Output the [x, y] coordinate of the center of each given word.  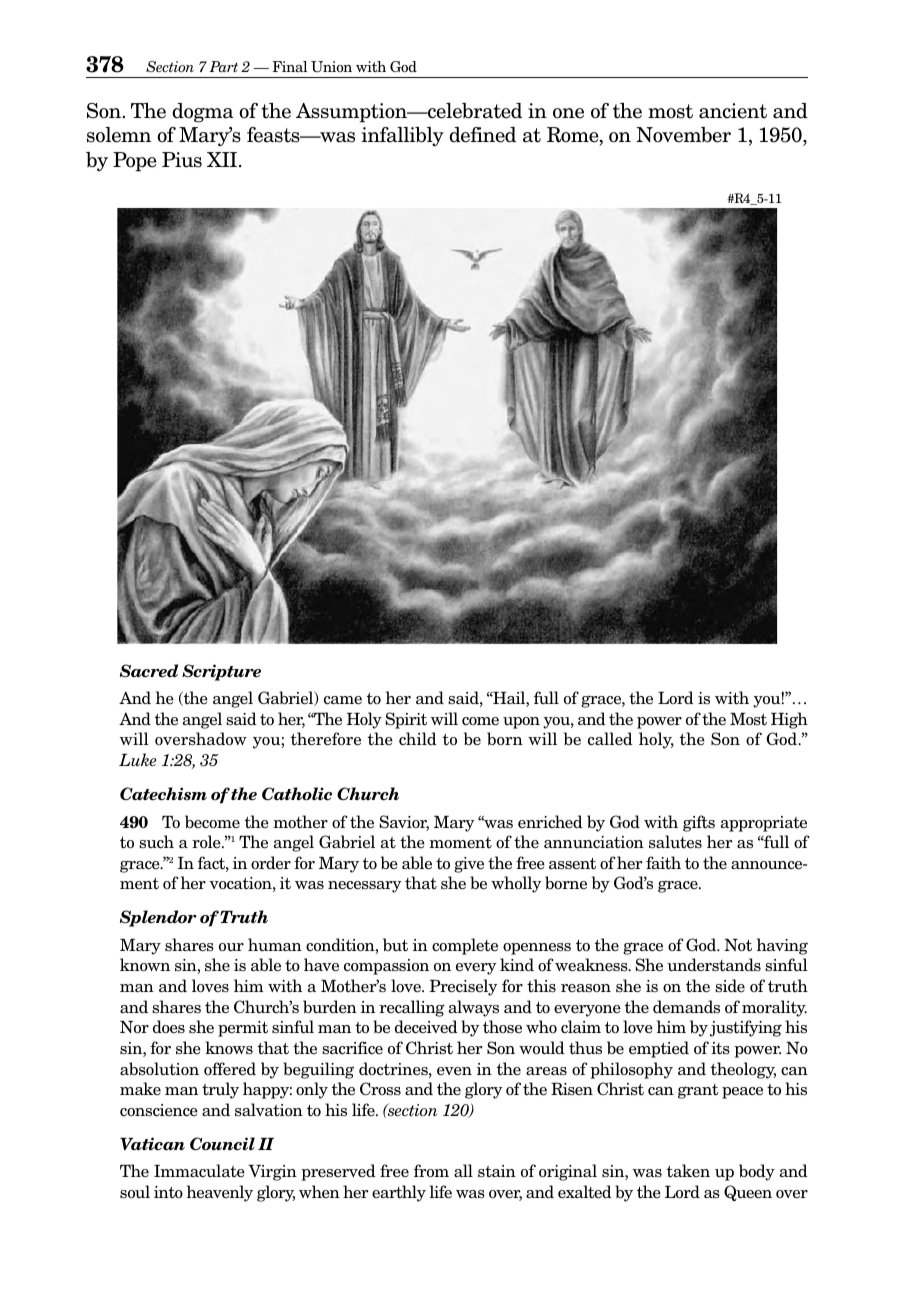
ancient [733, 111]
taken [688, 1171]
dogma [202, 113]
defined [482, 135]
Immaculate [199, 1170]
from [431, 1171]
